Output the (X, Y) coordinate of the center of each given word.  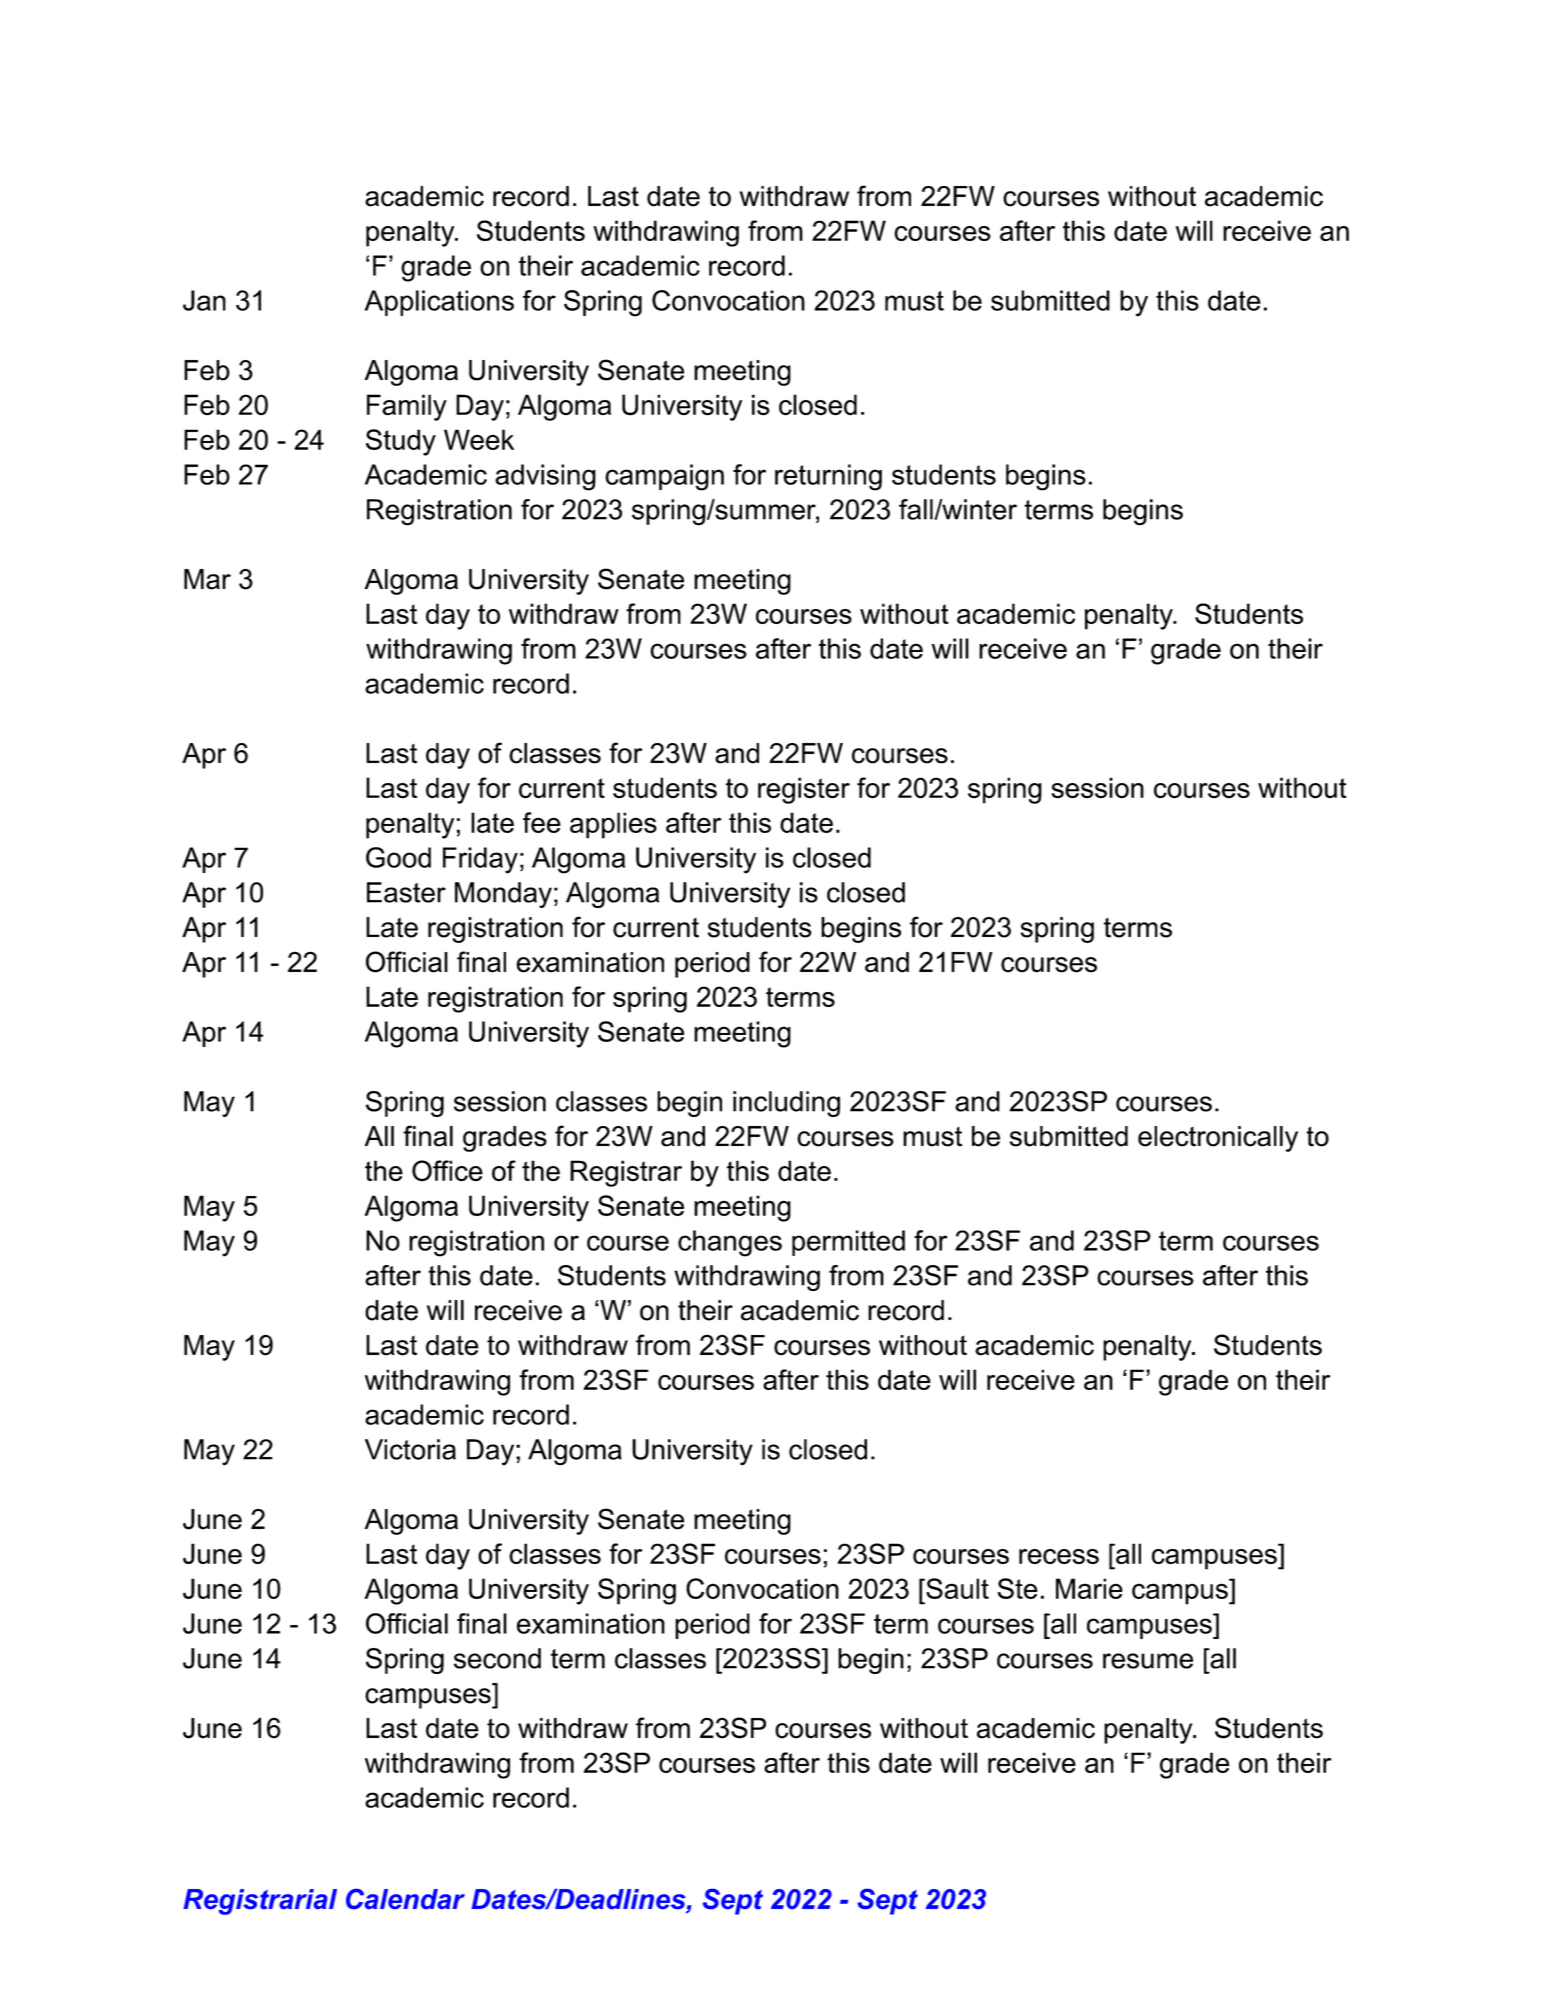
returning (828, 477)
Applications (439, 303)
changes (730, 1243)
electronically (1218, 1139)
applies (613, 825)
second (497, 1658)
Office (447, 1171)
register (804, 790)
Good (398, 857)
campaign (664, 477)
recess (1059, 1556)
